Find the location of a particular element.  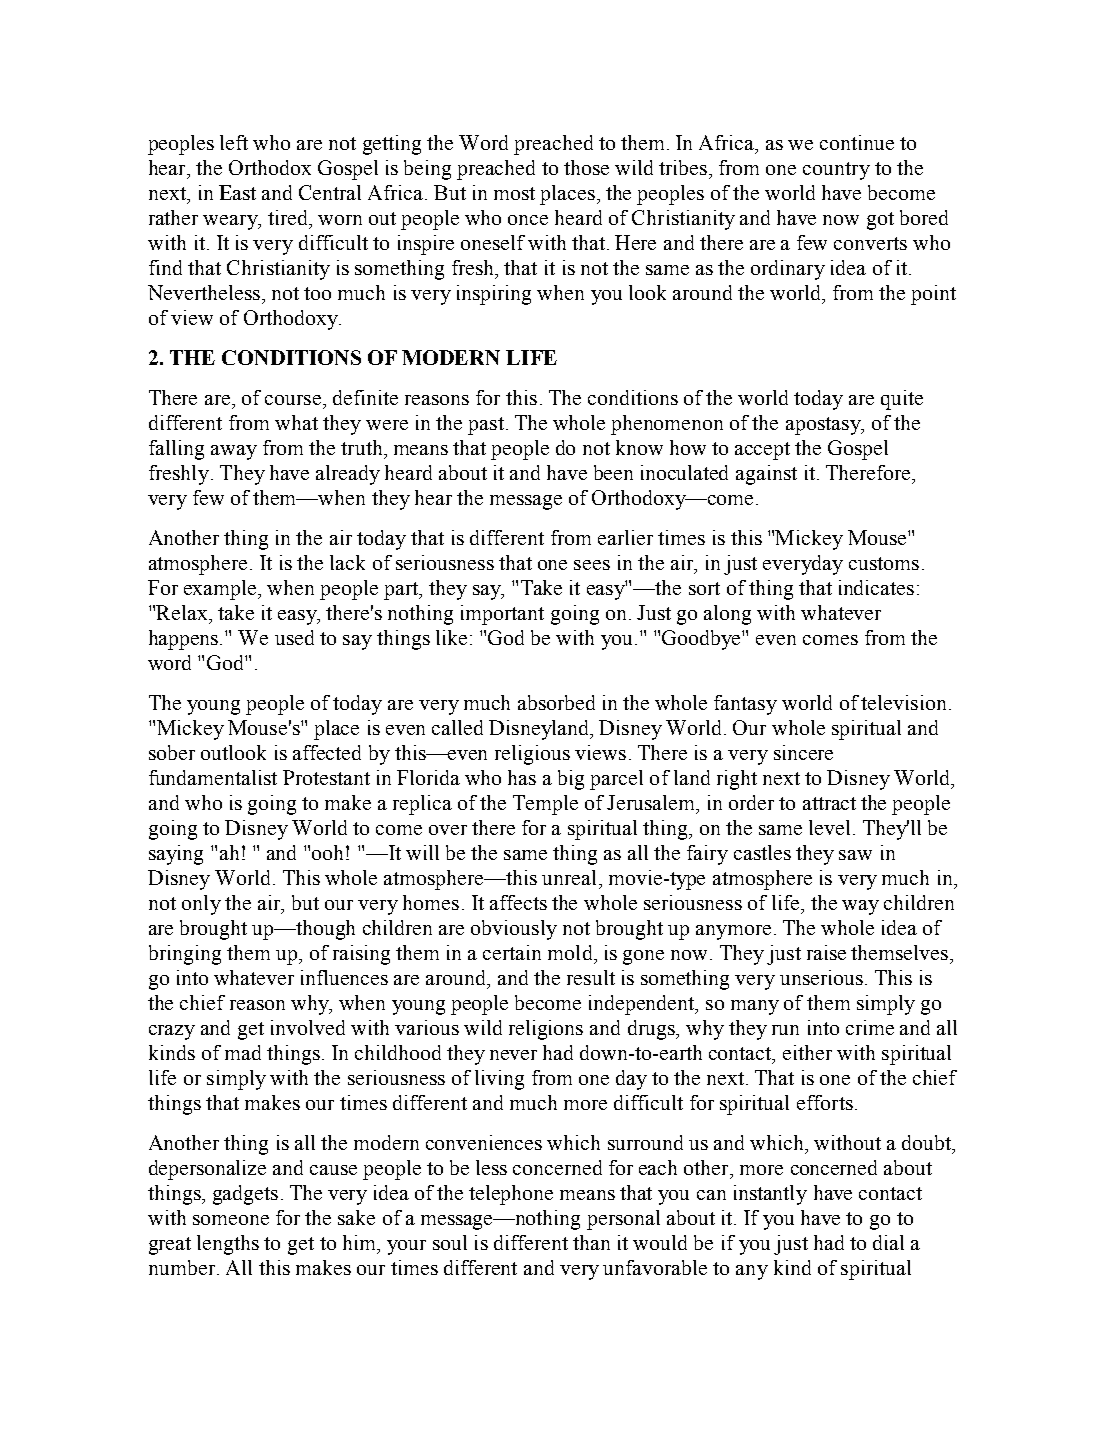

those is located at coordinates (586, 167).
